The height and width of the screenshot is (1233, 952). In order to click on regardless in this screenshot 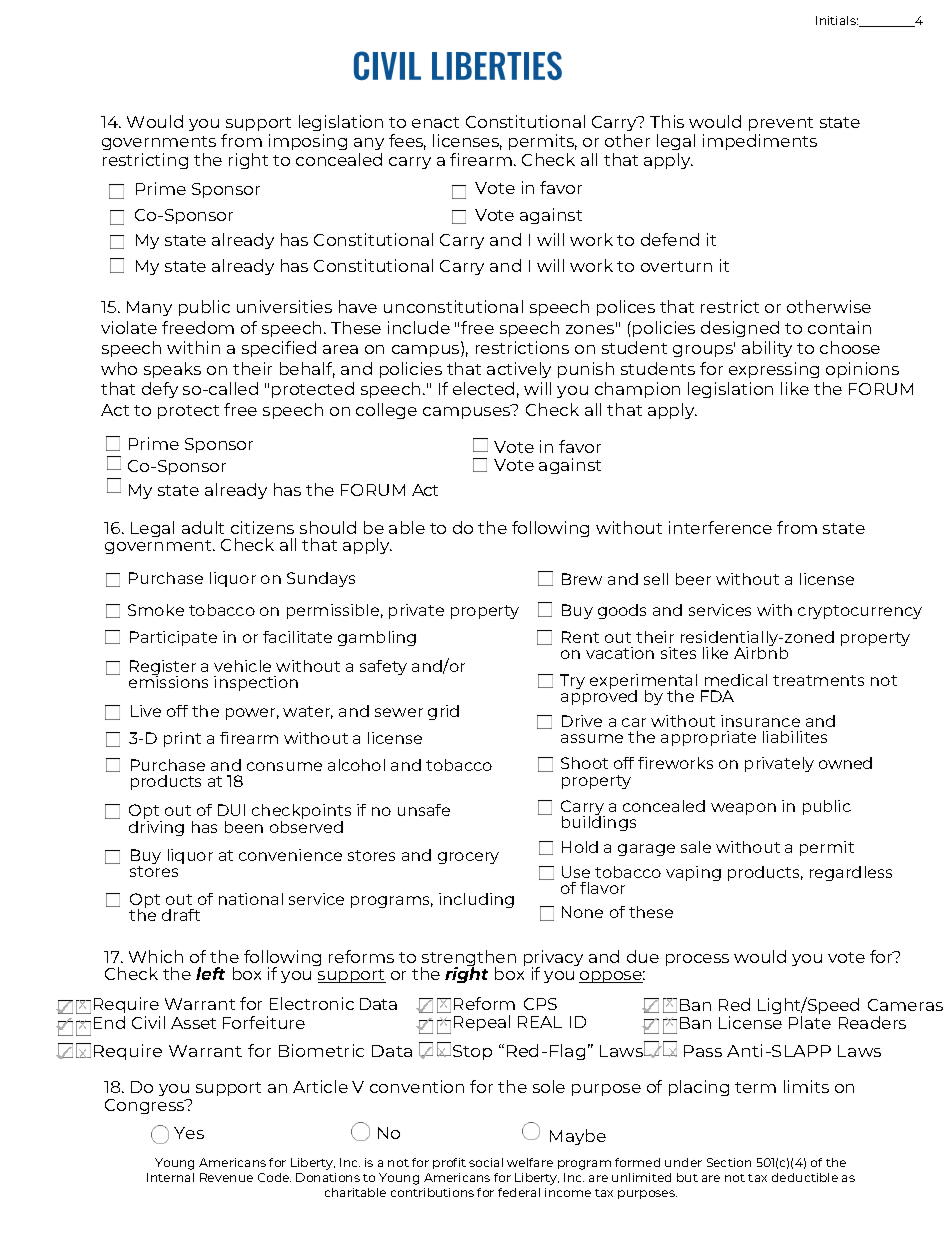, I will do `click(851, 873)`.
